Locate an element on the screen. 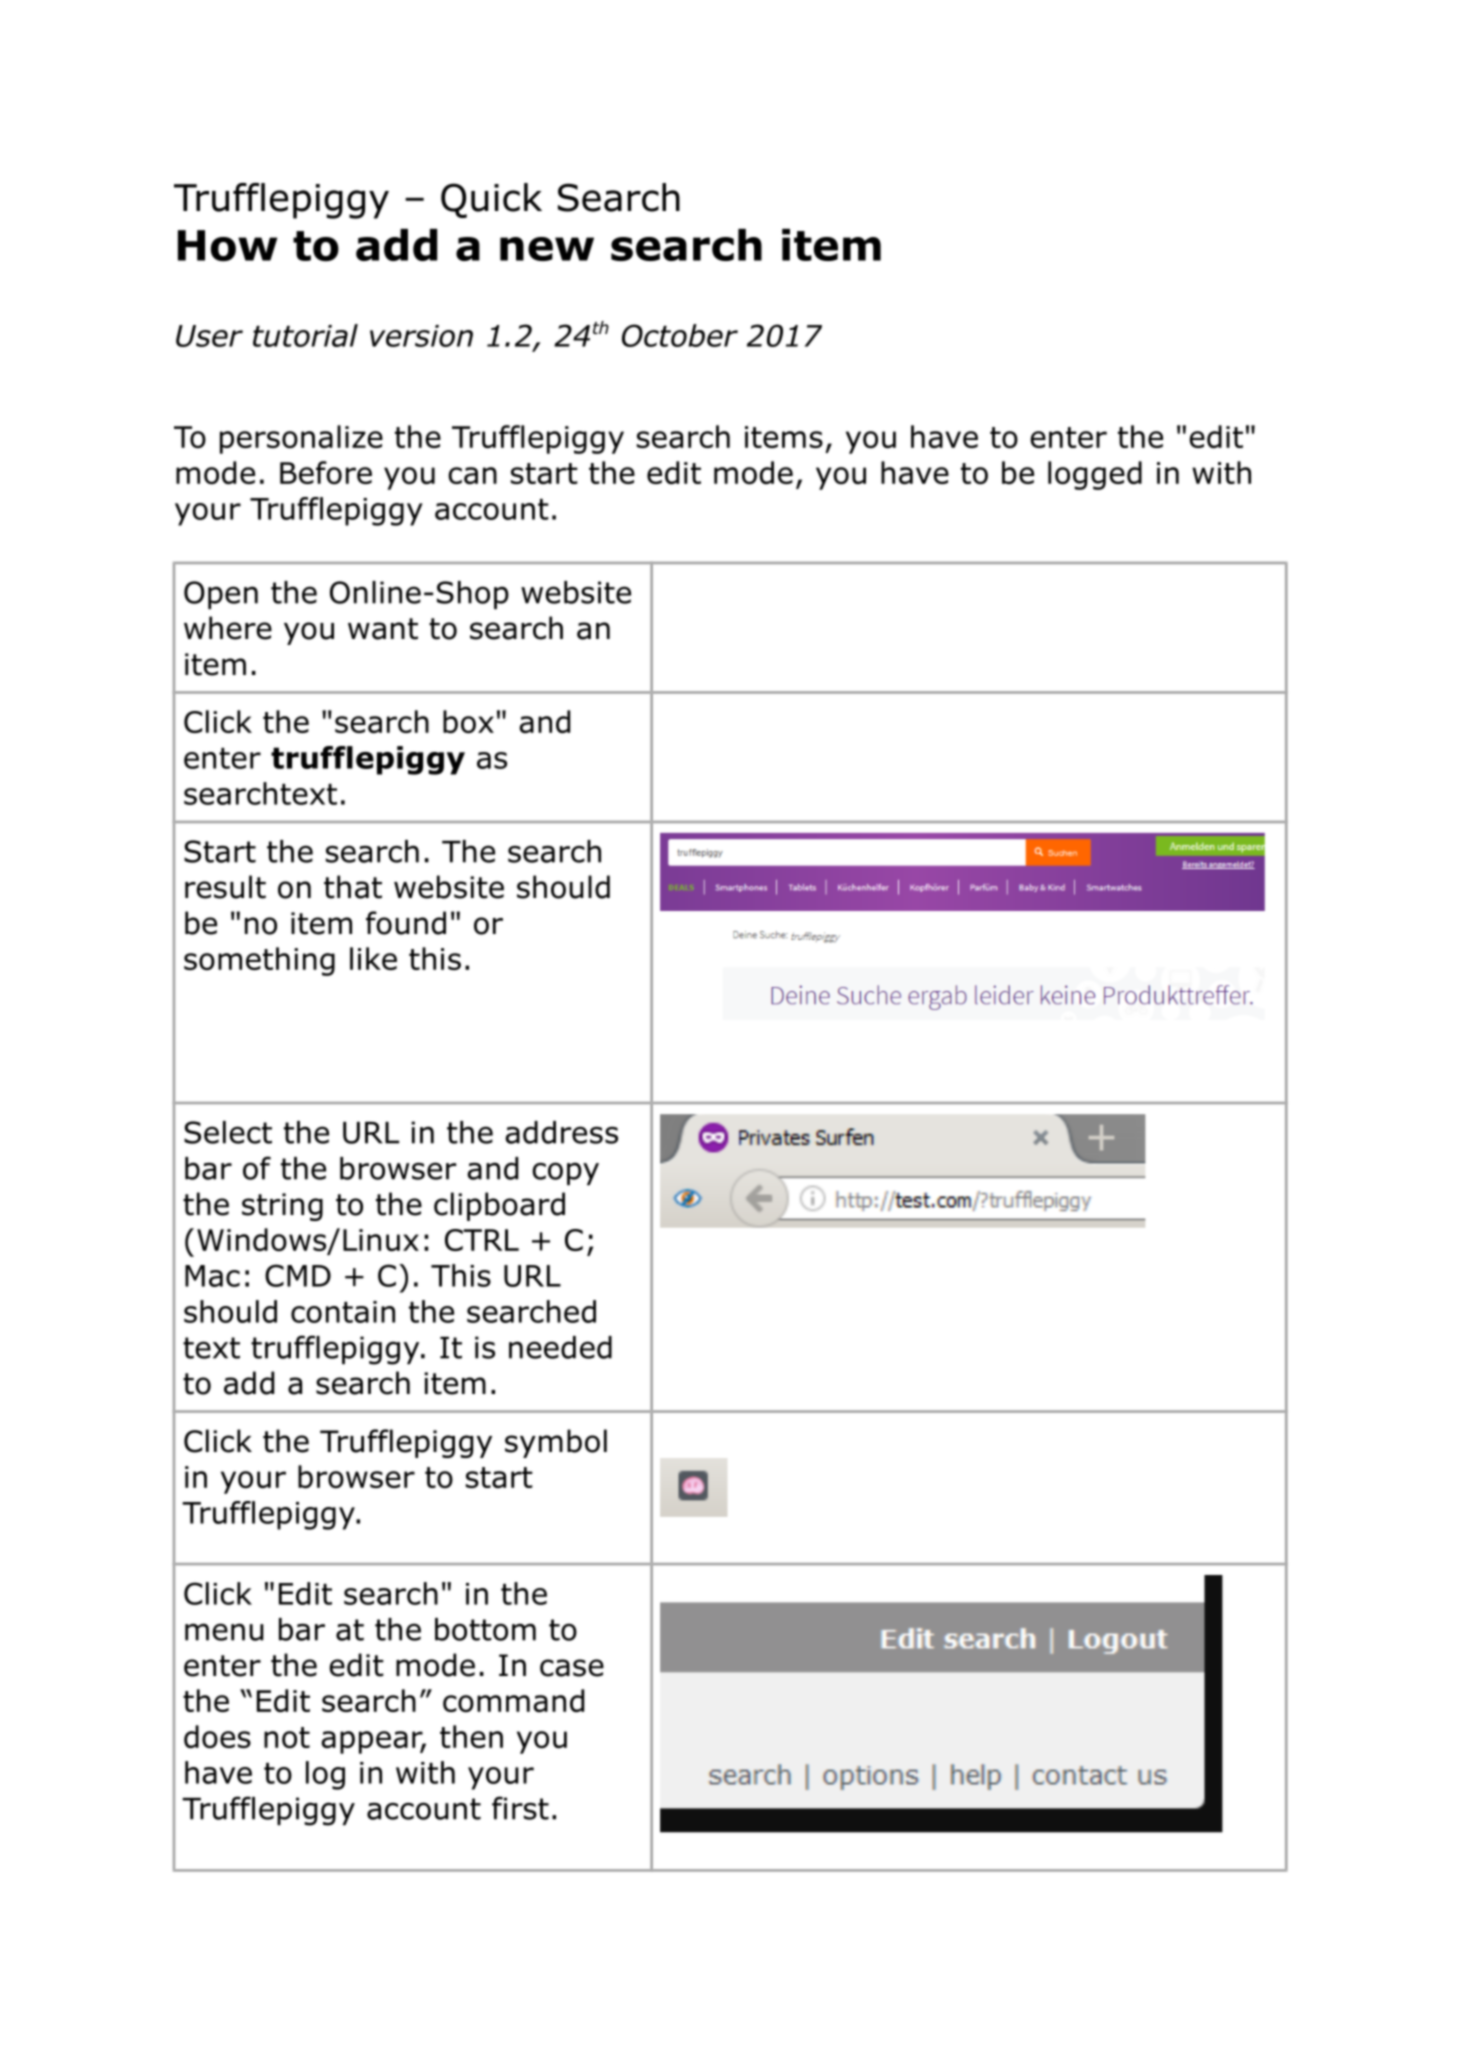 The width and height of the screenshot is (1459, 2065). logged is located at coordinates (1095, 475).
